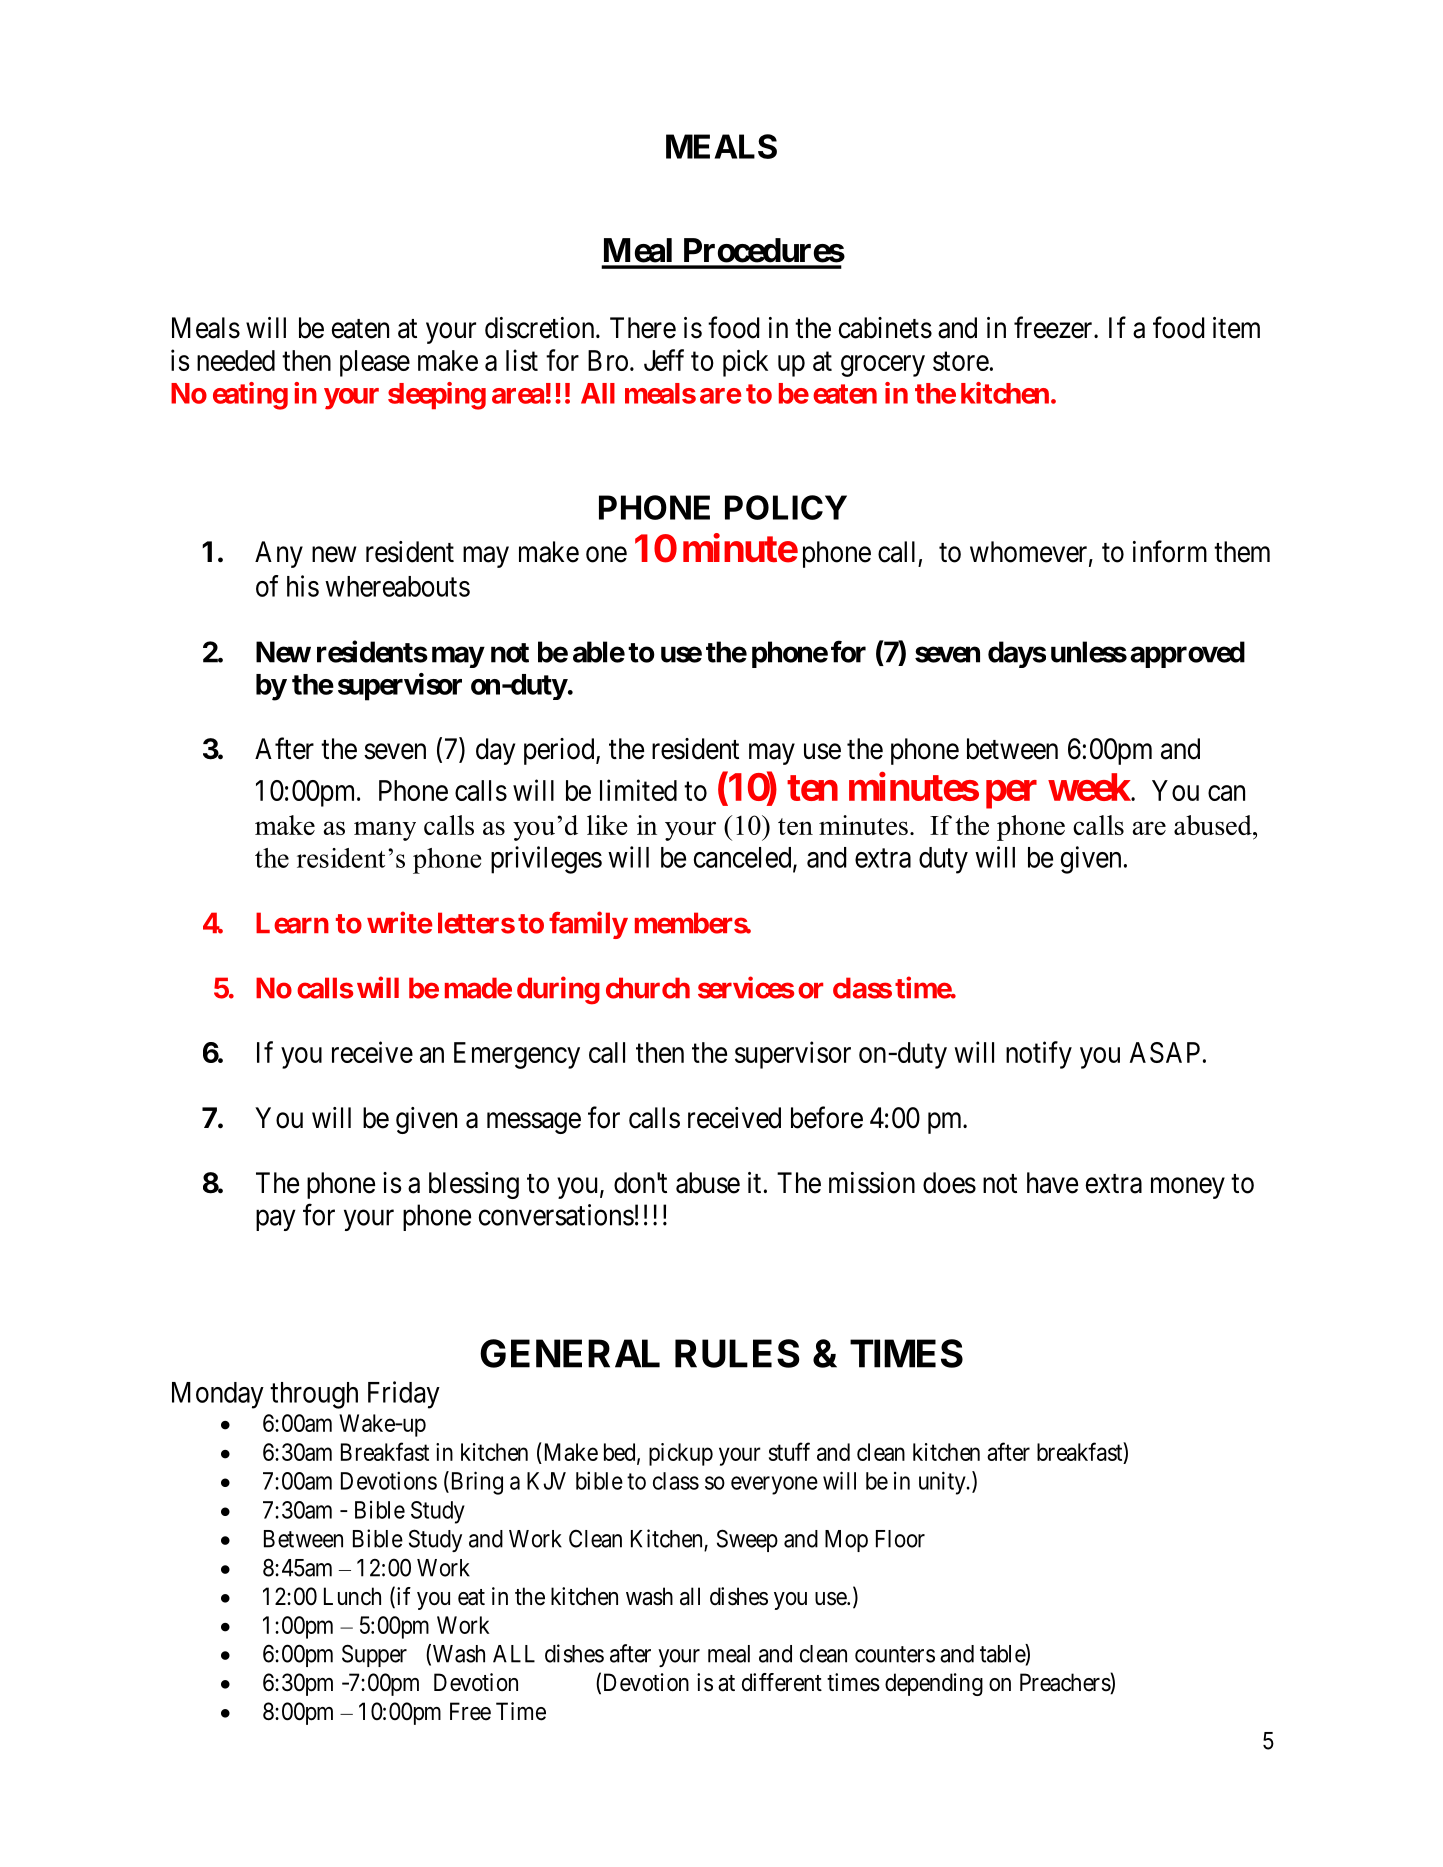 The width and height of the screenshot is (1443, 1867). What do you see at coordinates (934, 1684) in the screenshot?
I see `depending` at bounding box center [934, 1684].
